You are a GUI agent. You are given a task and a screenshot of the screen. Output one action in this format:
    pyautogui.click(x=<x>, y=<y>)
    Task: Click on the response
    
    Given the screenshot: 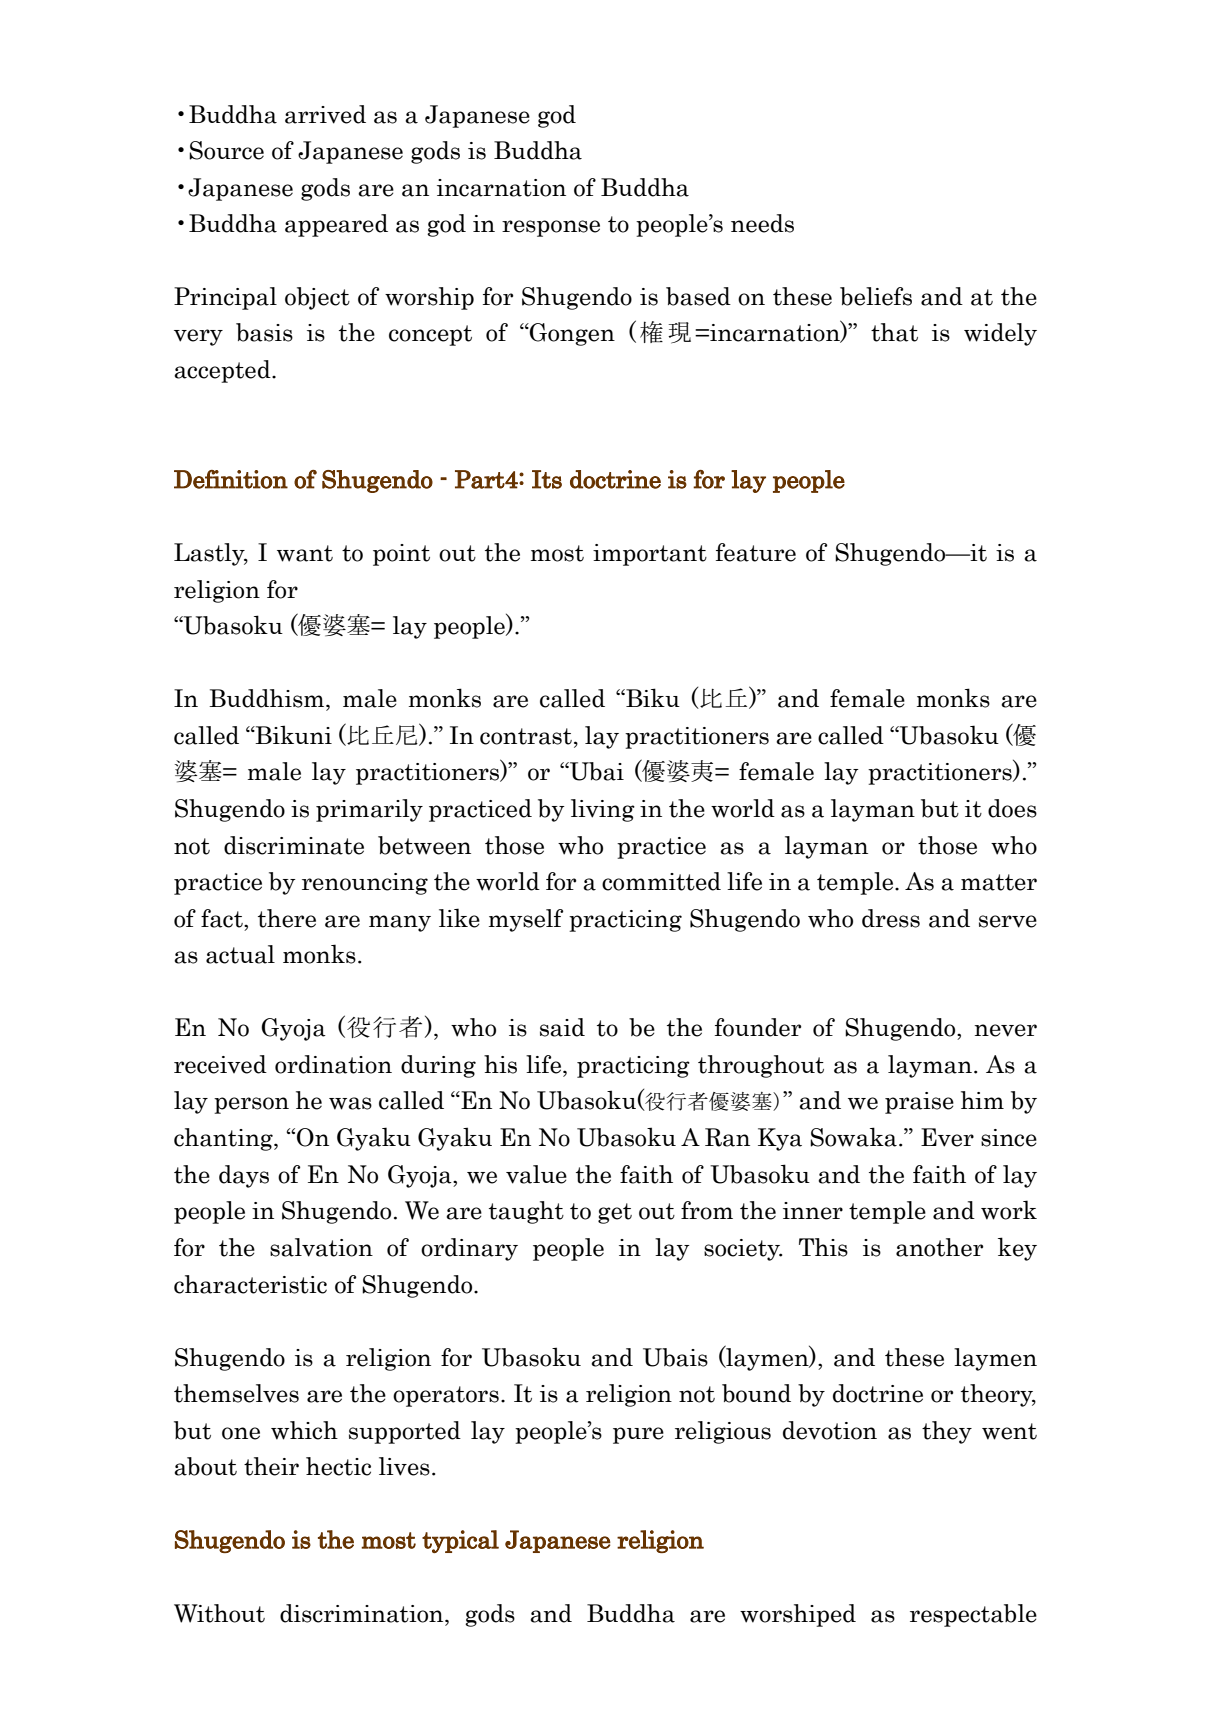 What is the action you would take?
    pyautogui.click(x=551, y=228)
